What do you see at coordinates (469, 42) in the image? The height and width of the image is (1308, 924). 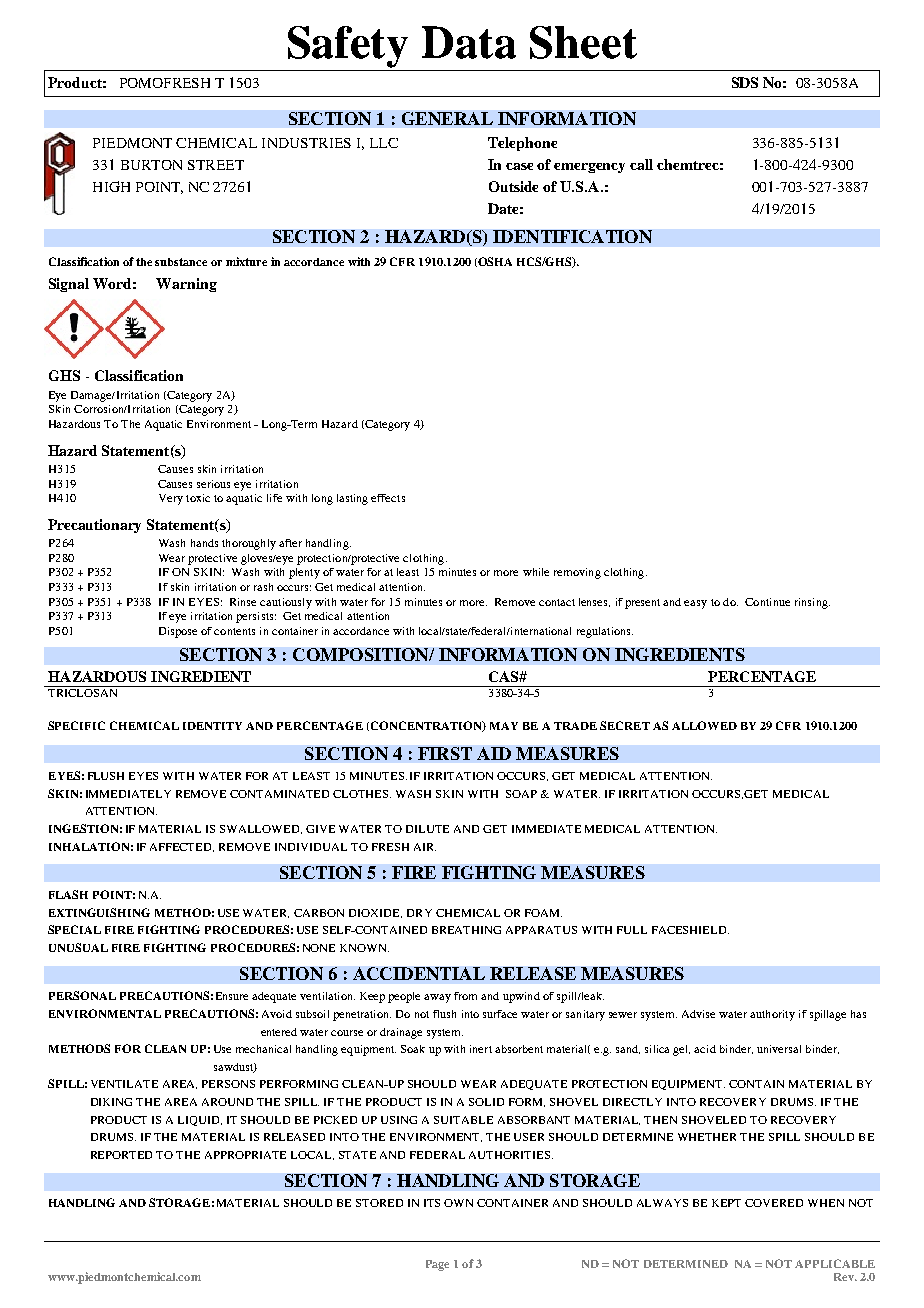 I see `Data` at bounding box center [469, 42].
